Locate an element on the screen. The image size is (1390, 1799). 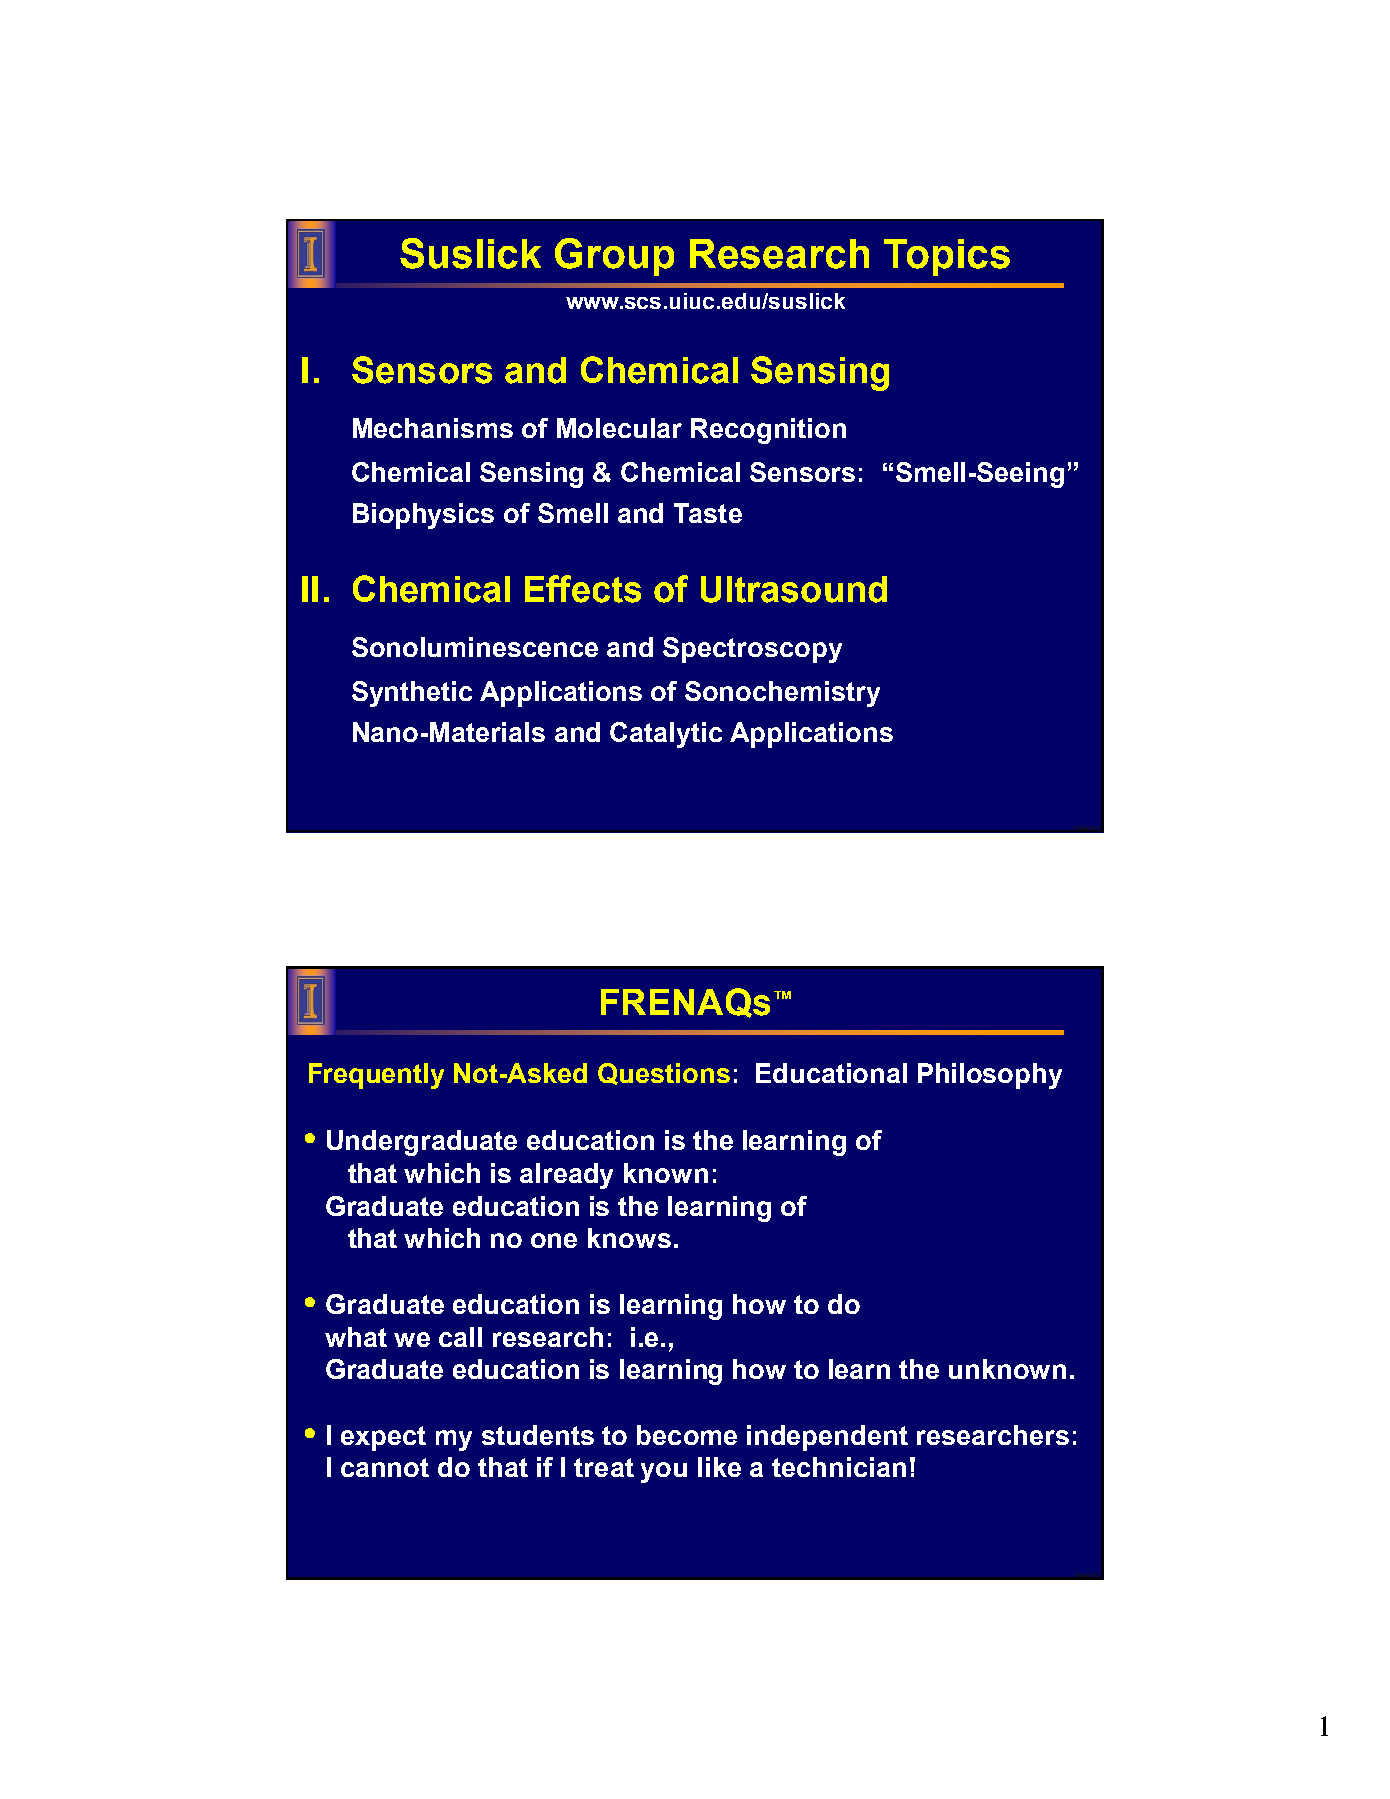
Ultrasound is located at coordinates (794, 589).
